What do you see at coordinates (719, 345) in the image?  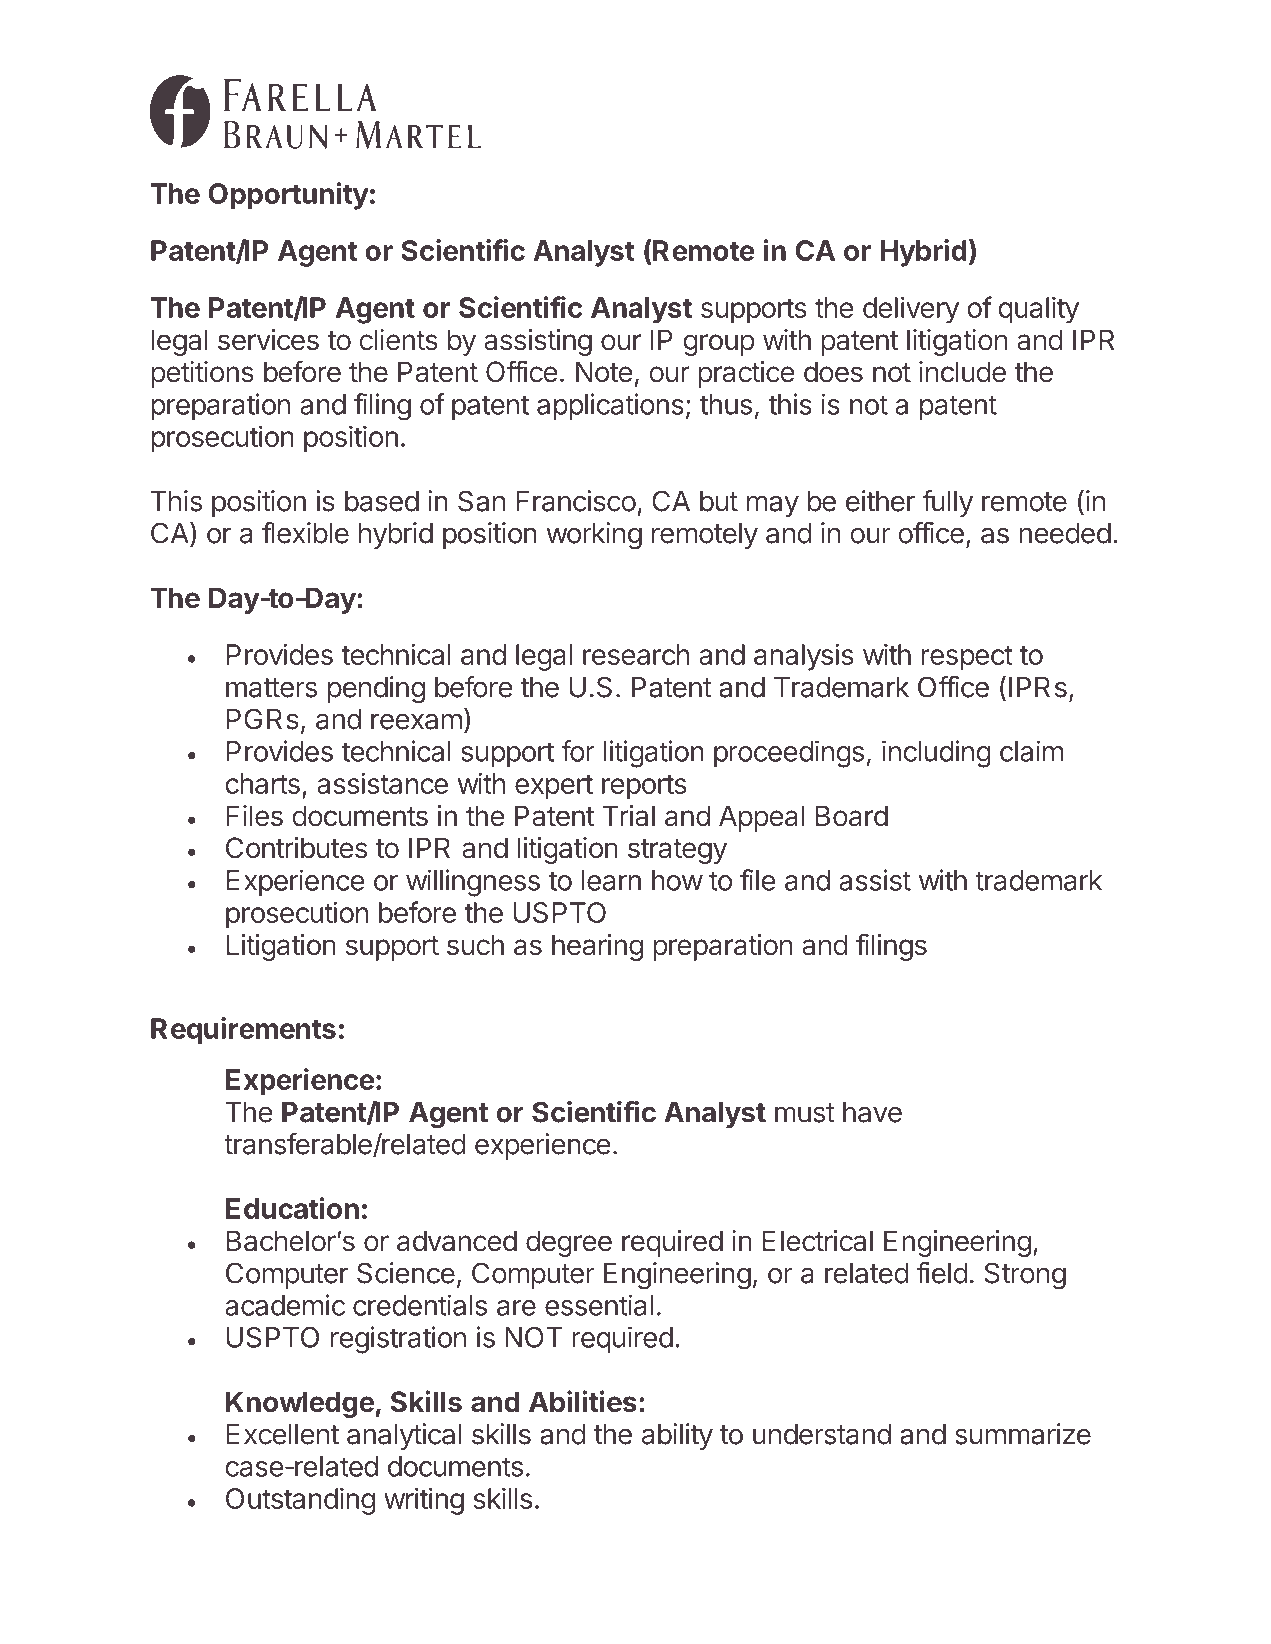 I see `group` at bounding box center [719, 345].
